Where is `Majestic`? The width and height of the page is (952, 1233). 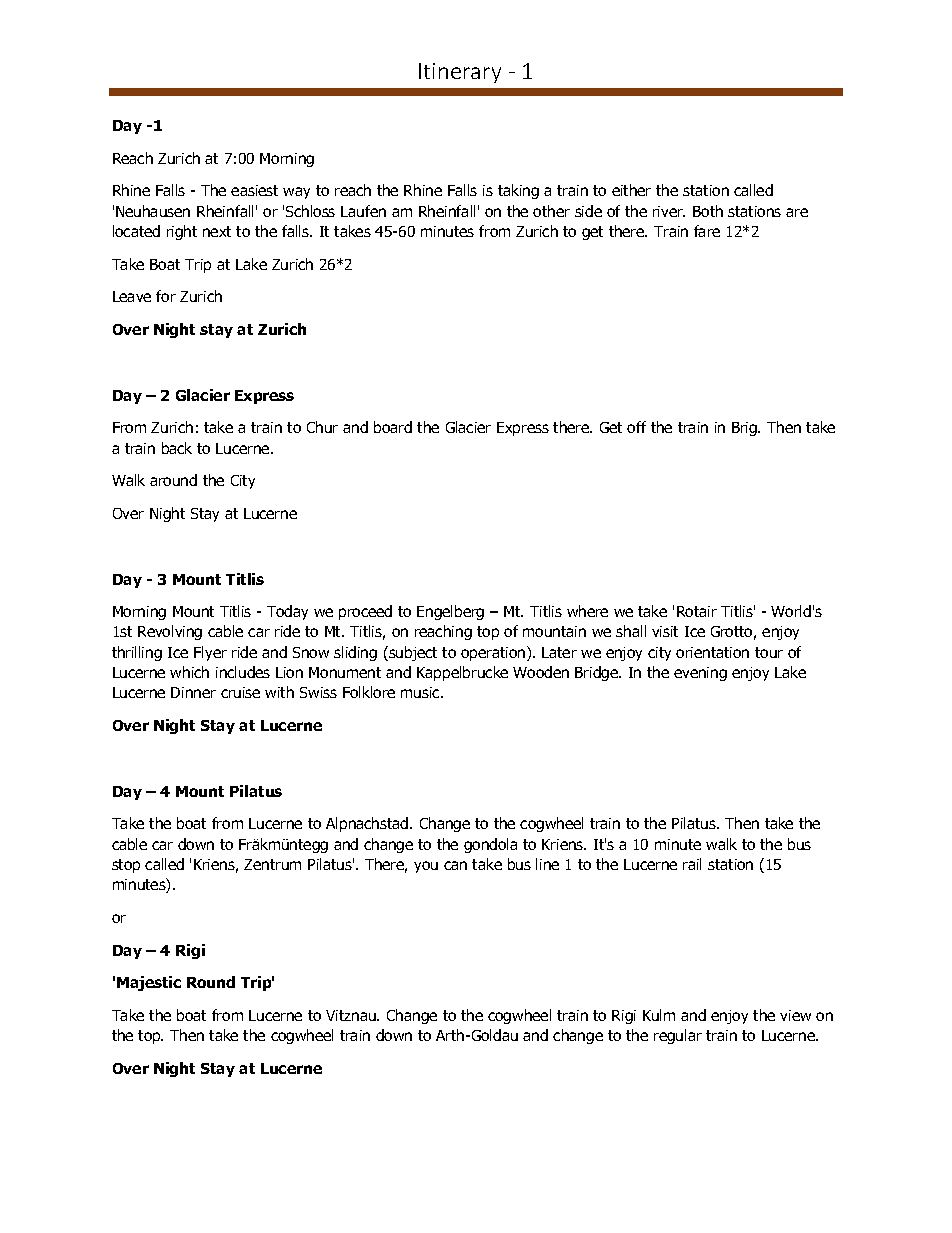
Majestic is located at coordinates (149, 983).
